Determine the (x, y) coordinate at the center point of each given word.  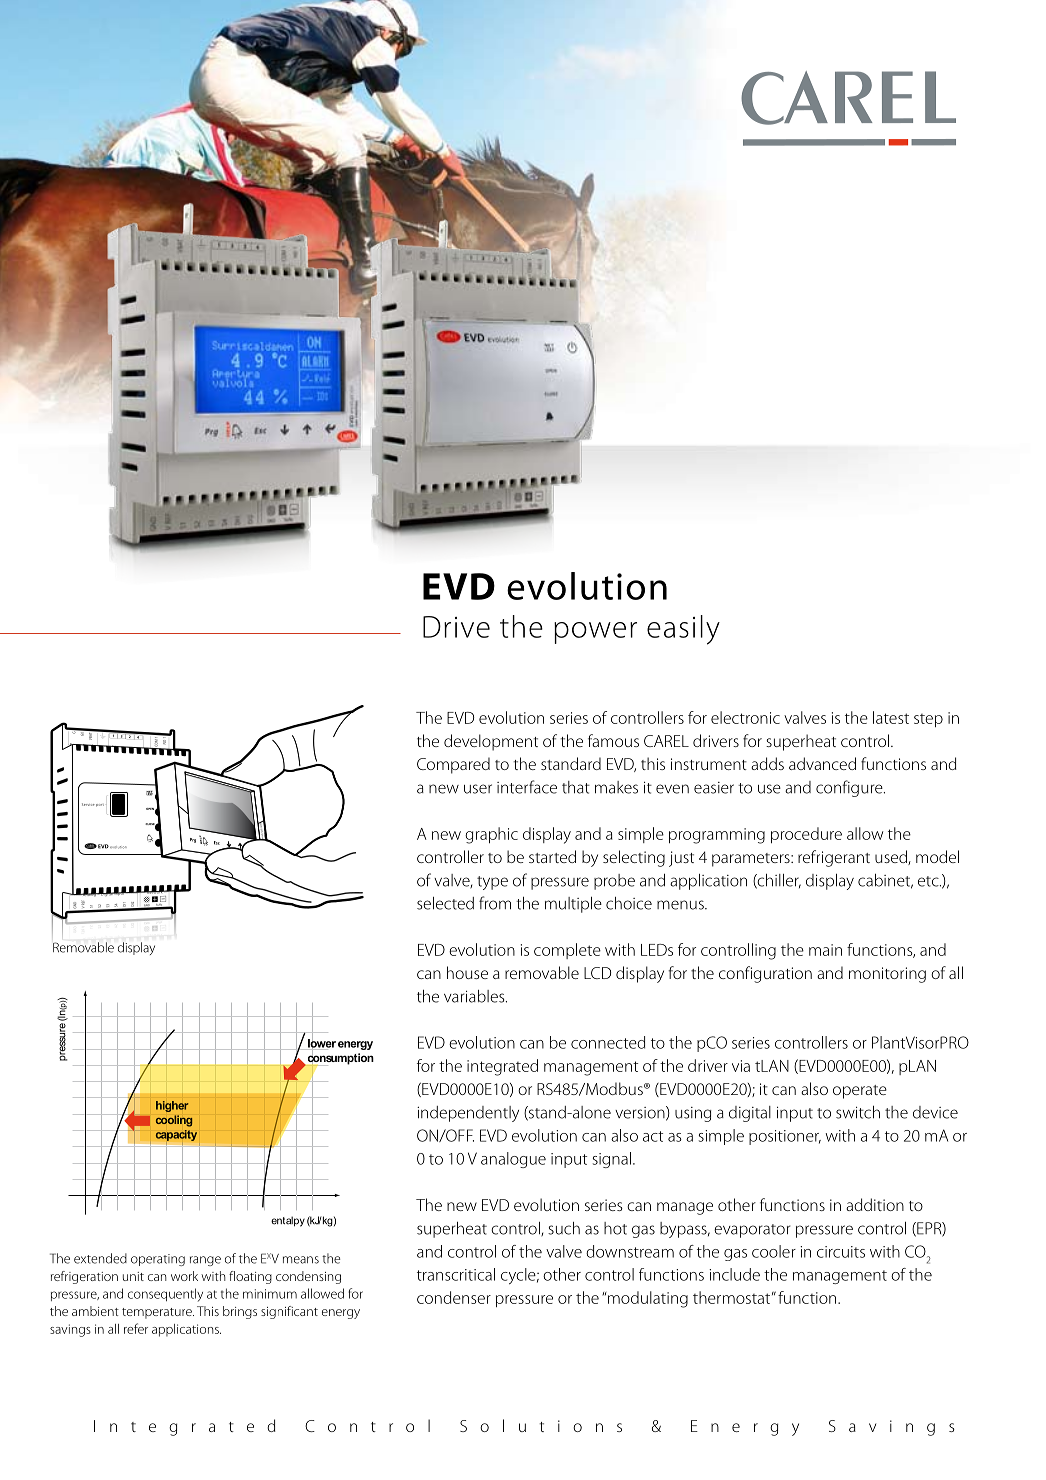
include (734, 1274)
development (491, 742)
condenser (454, 1297)
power (595, 633)
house (467, 972)
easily (683, 630)
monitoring (887, 975)
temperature (158, 1313)
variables (475, 996)
